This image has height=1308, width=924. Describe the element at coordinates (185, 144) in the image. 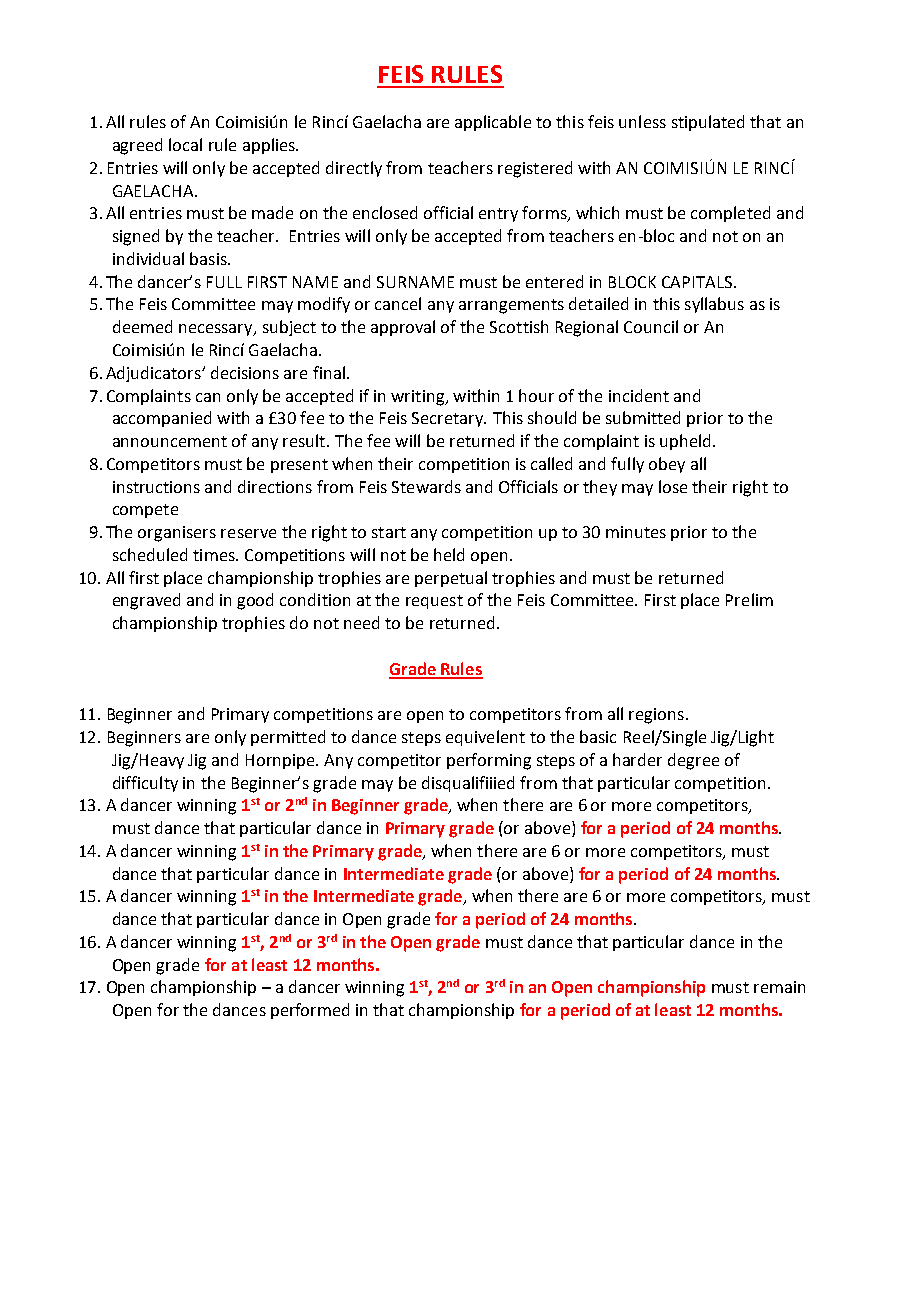

I see `local` at that location.
